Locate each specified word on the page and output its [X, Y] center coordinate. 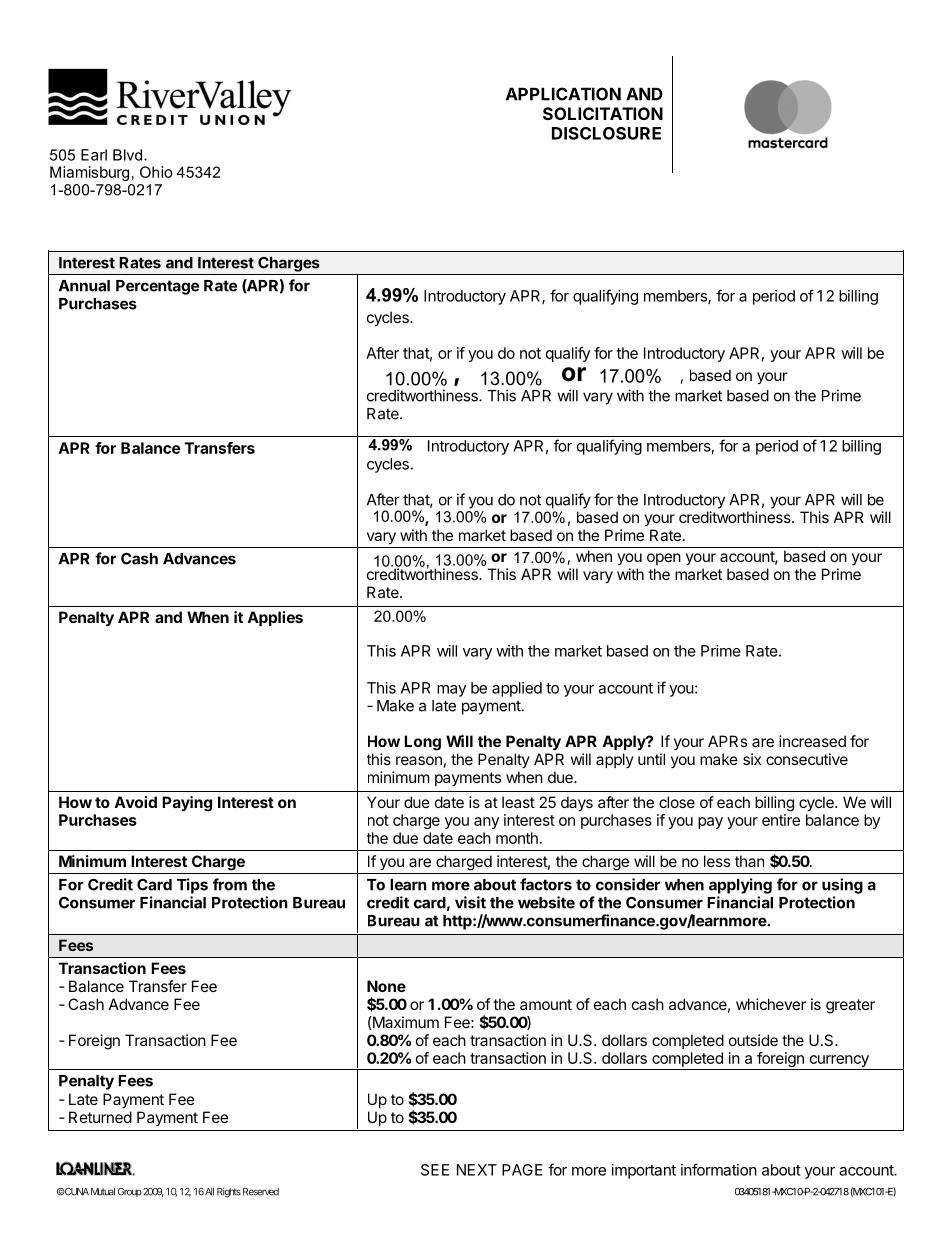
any [486, 823]
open [664, 559]
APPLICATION [563, 94]
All [209, 1192]
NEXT [477, 1170]
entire [781, 820]
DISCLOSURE [606, 133]
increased [812, 741]
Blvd [127, 155]
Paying [187, 804]
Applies [275, 618]
